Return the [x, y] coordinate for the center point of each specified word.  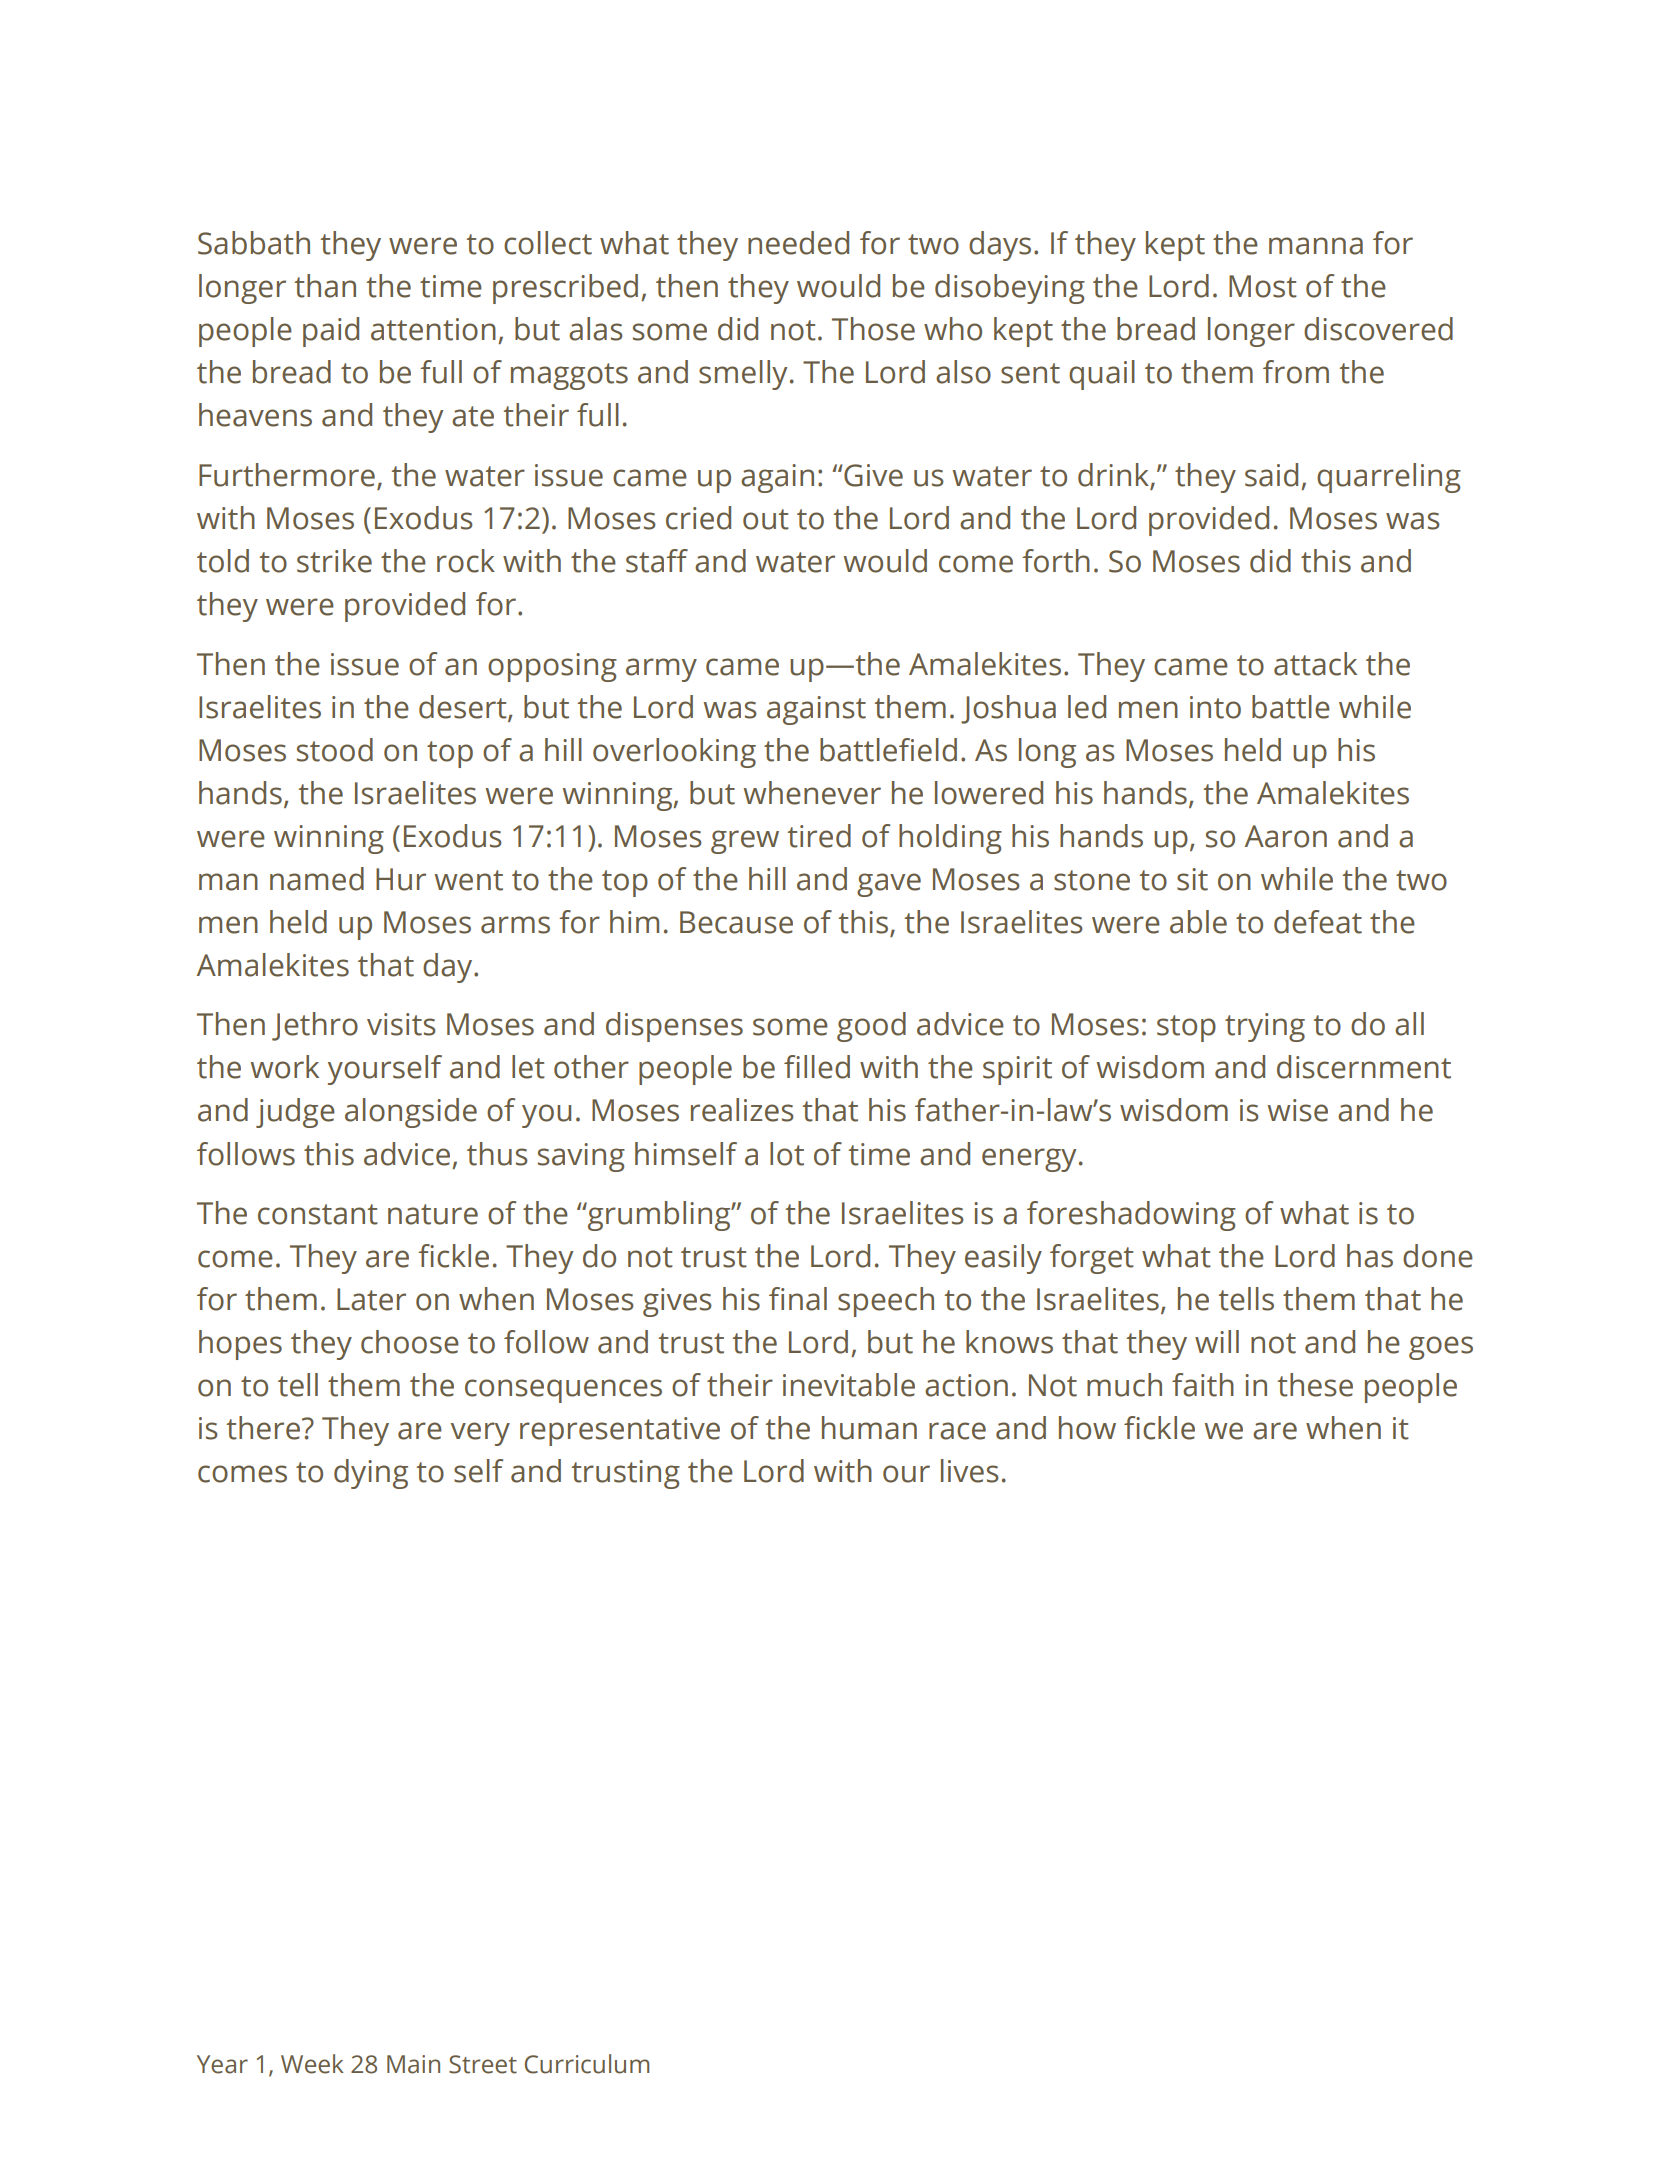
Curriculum [587, 2064]
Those [873, 329]
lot [787, 1154]
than [325, 286]
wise [1298, 1110]
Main [413, 2064]
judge [295, 1113]
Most [1263, 286]
